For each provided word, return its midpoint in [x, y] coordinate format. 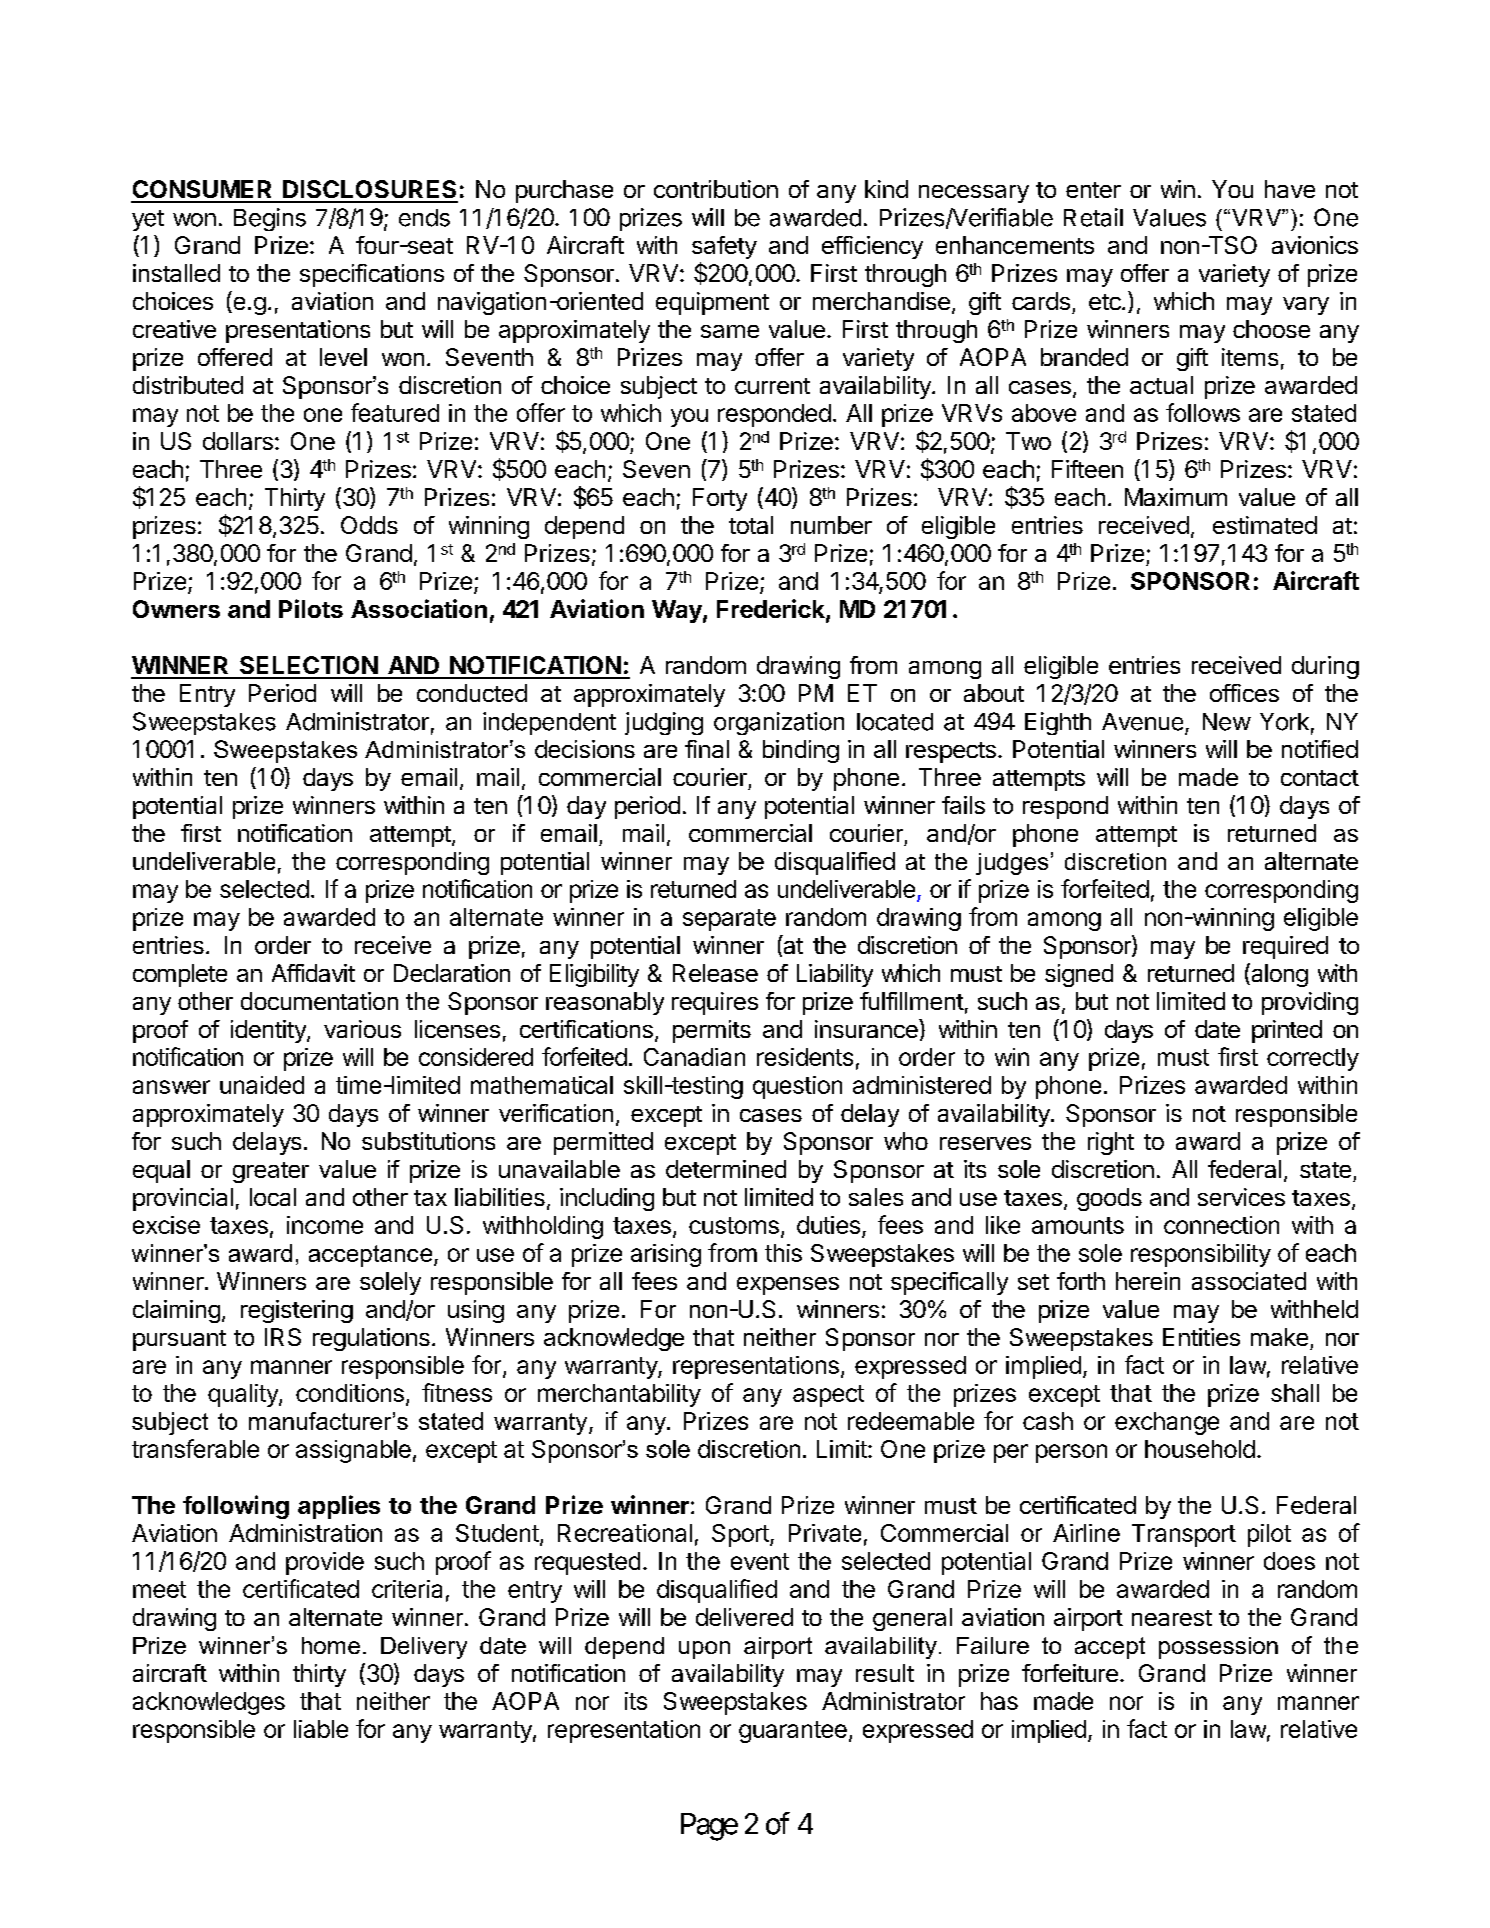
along [1278, 975]
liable [321, 1729]
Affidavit [313, 973]
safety [724, 247]
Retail [1093, 217]
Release [715, 973]
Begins [270, 219]
